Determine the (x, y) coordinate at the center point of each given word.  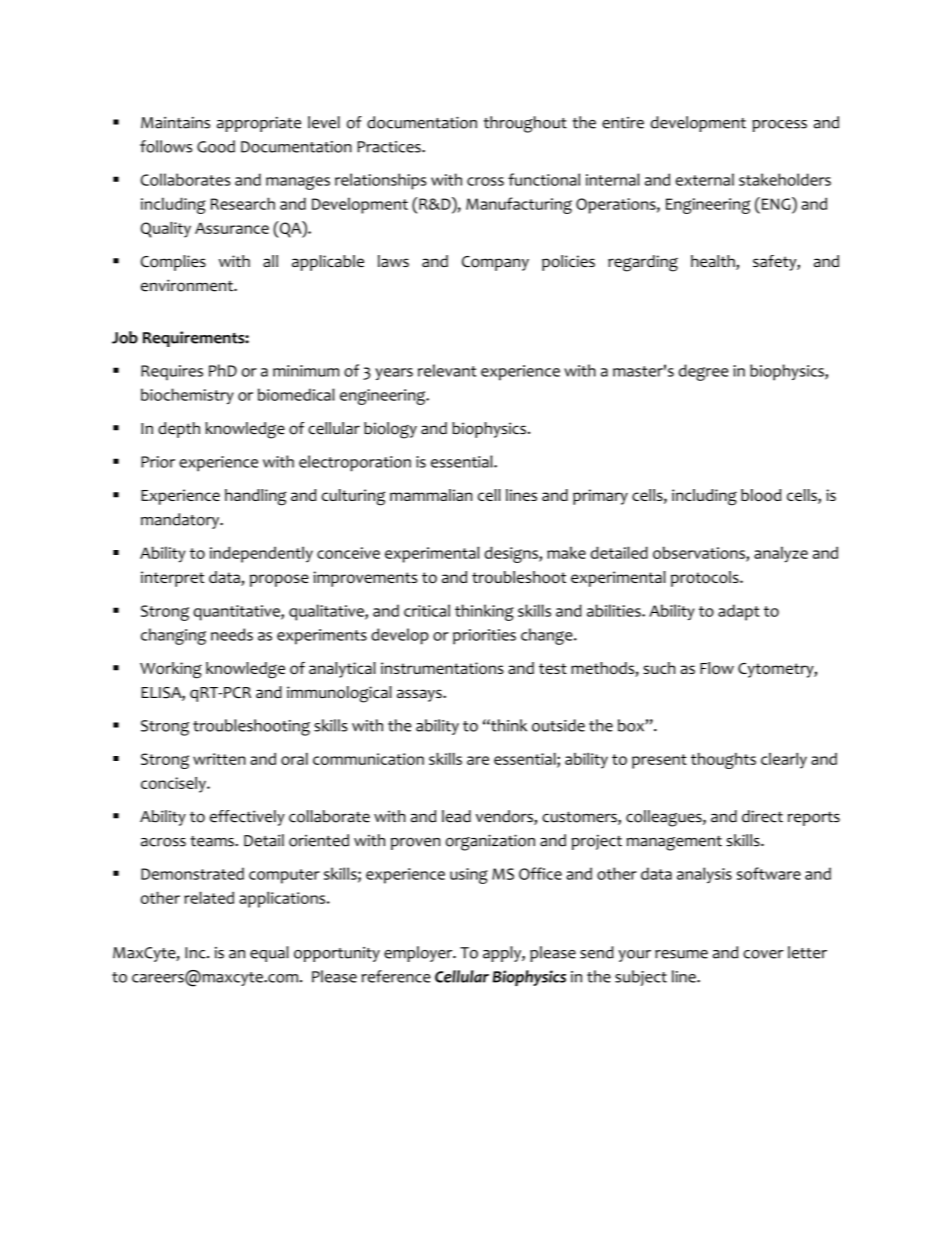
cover (763, 954)
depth (179, 430)
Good (216, 146)
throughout (525, 124)
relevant (447, 370)
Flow (717, 668)
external (705, 179)
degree (703, 372)
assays (420, 695)
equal (269, 954)
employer (419, 954)
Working (171, 670)
